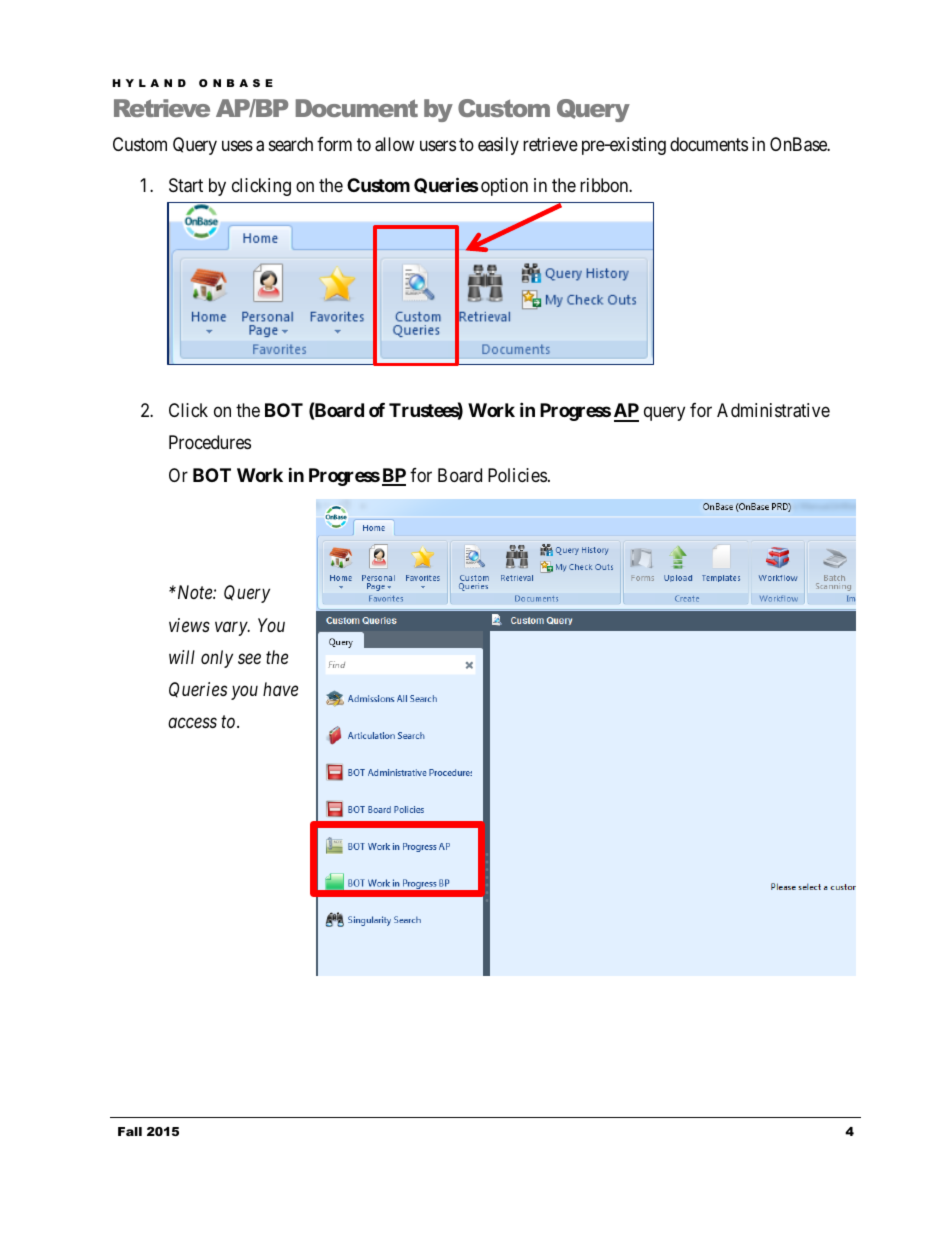 This page has height=1233, width=952. What do you see at coordinates (249, 659) in the page?
I see `see` at bounding box center [249, 659].
